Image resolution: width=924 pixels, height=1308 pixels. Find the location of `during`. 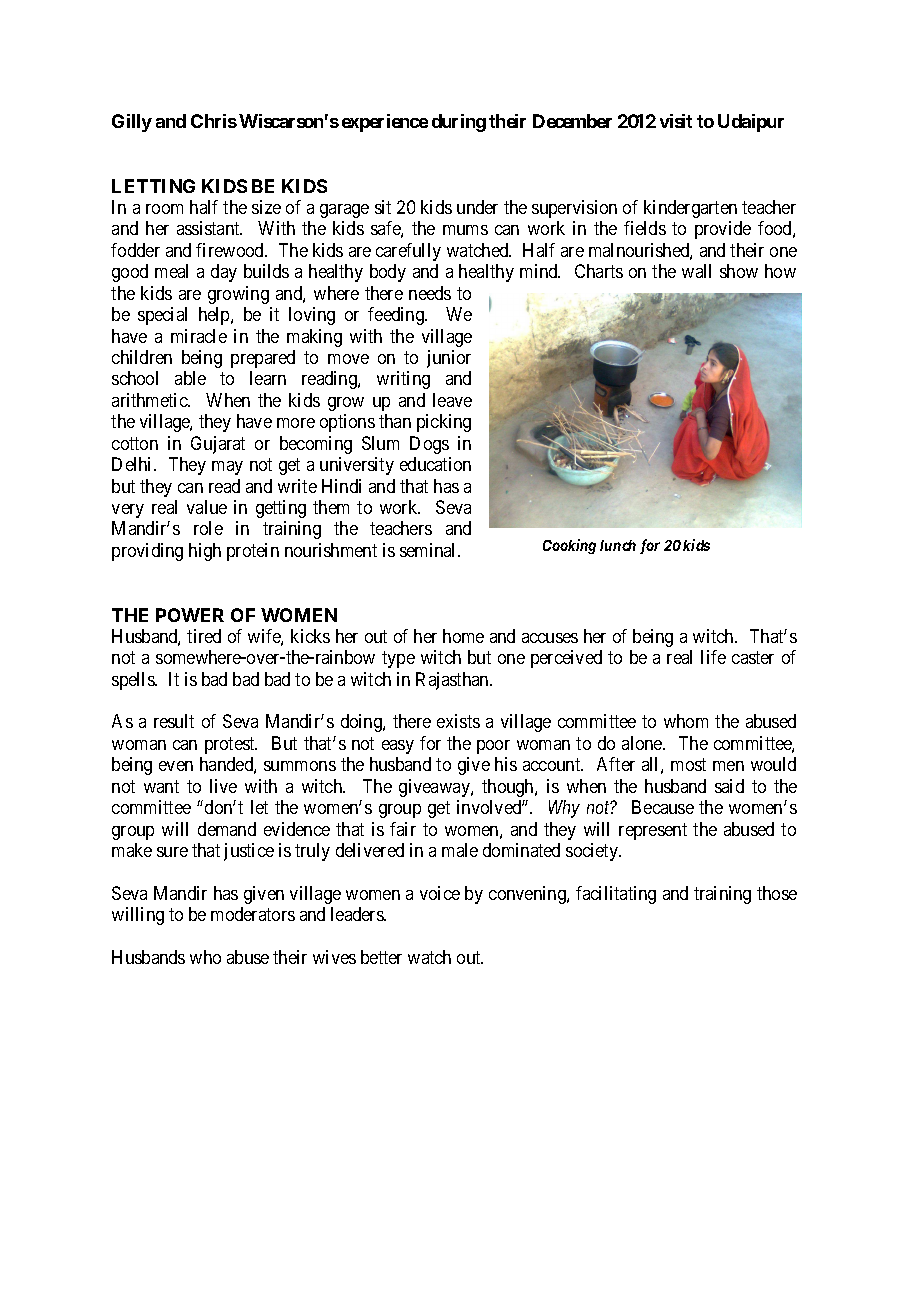

during is located at coordinates (459, 123).
